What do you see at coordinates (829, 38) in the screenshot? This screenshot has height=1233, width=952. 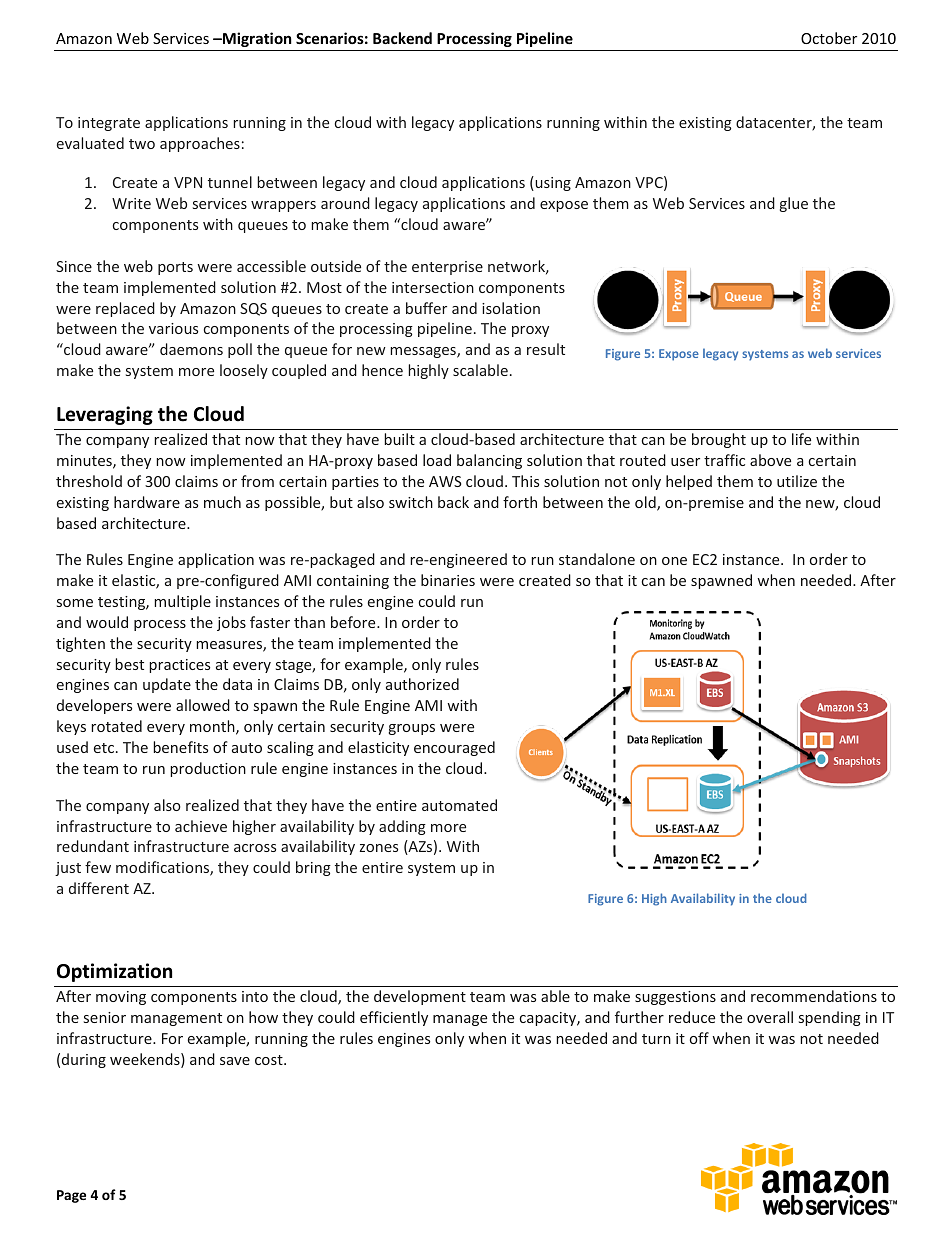 I see `October` at bounding box center [829, 38].
